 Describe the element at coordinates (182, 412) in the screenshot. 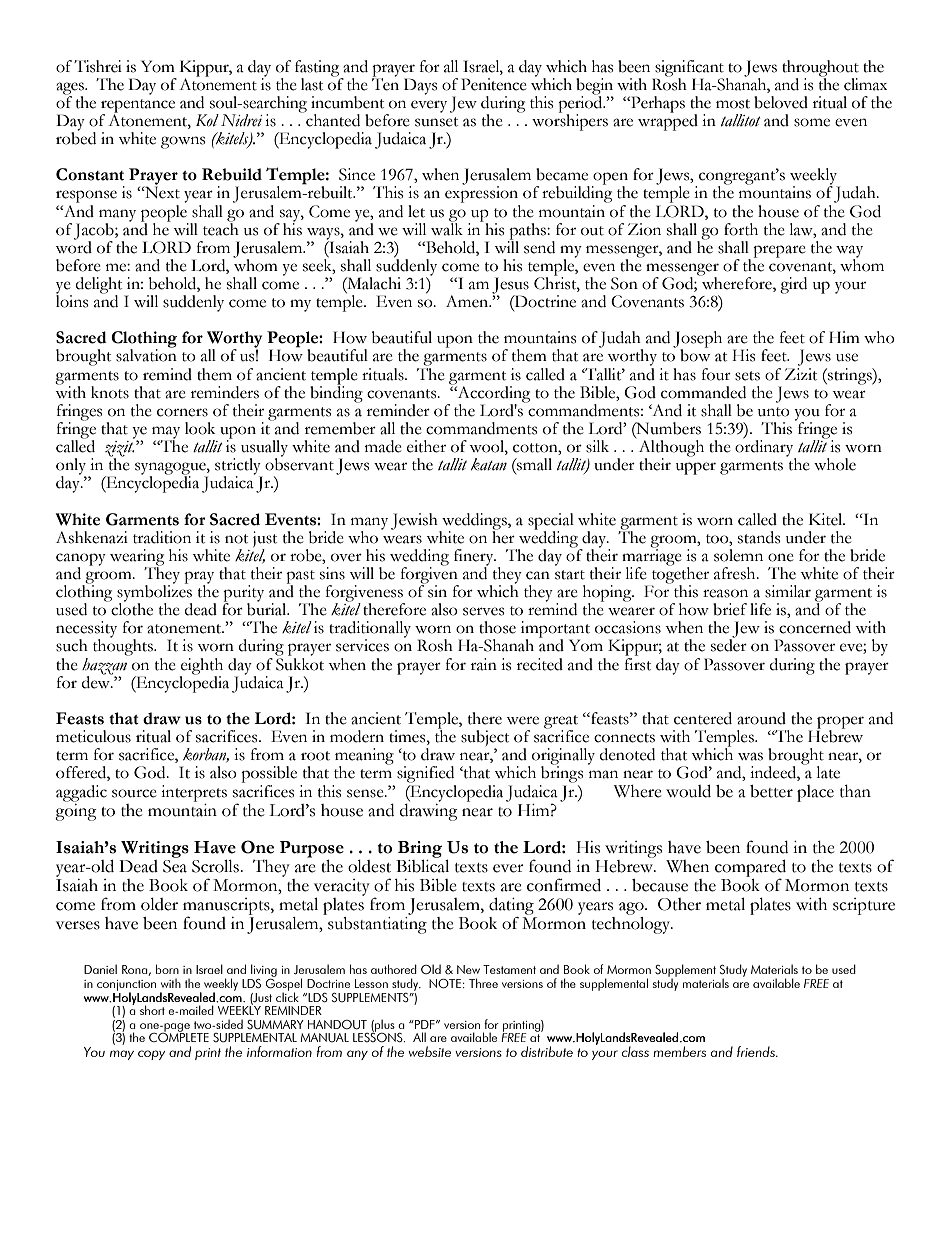

I see `corners` at that location.
